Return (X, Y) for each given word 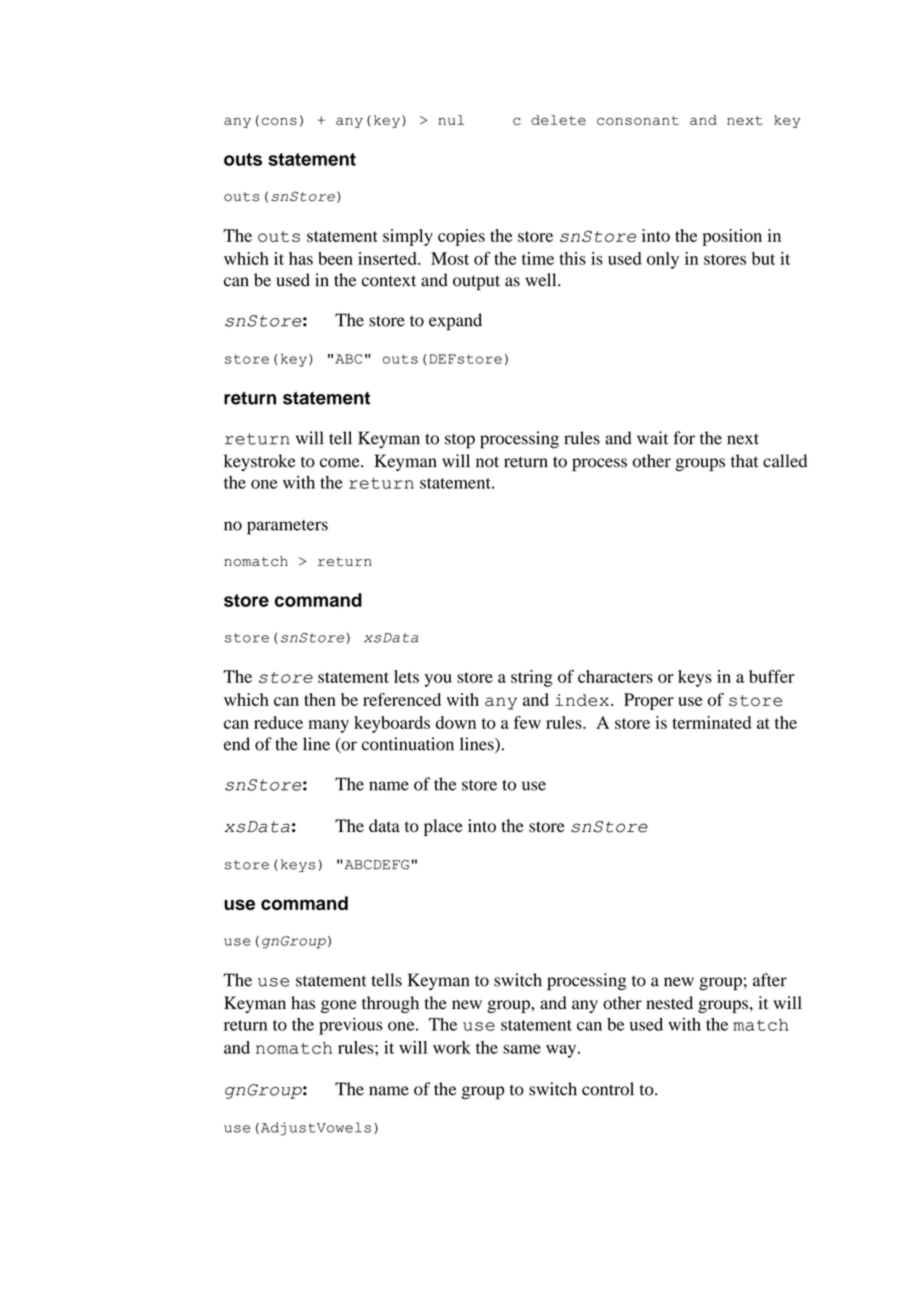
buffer (771, 676)
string (532, 678)
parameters (287, 527)
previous (351, 1026)
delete (558, 120)
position (732, 237)
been (335, 258)
